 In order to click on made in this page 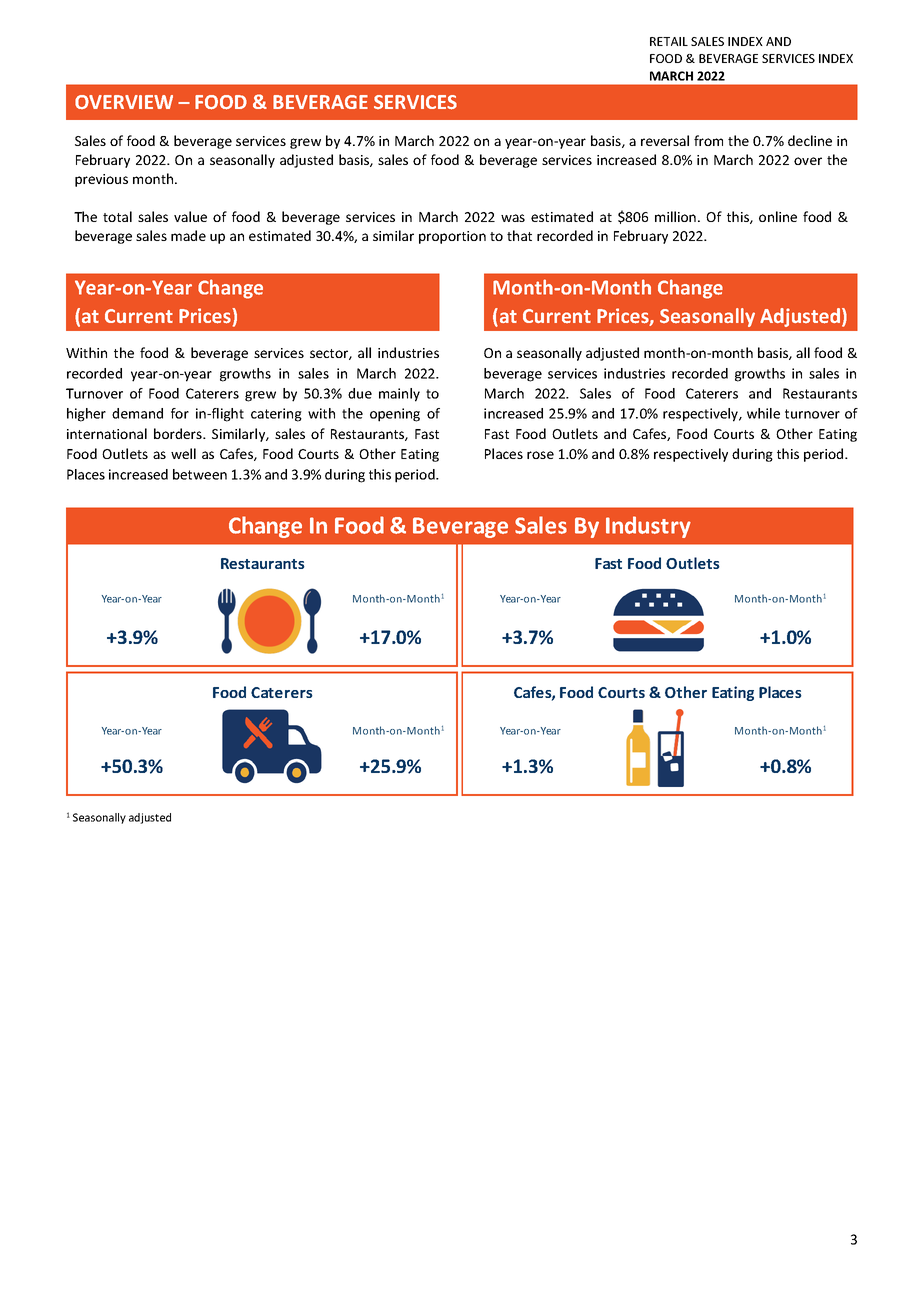, I will do `click(188, 235)`.
